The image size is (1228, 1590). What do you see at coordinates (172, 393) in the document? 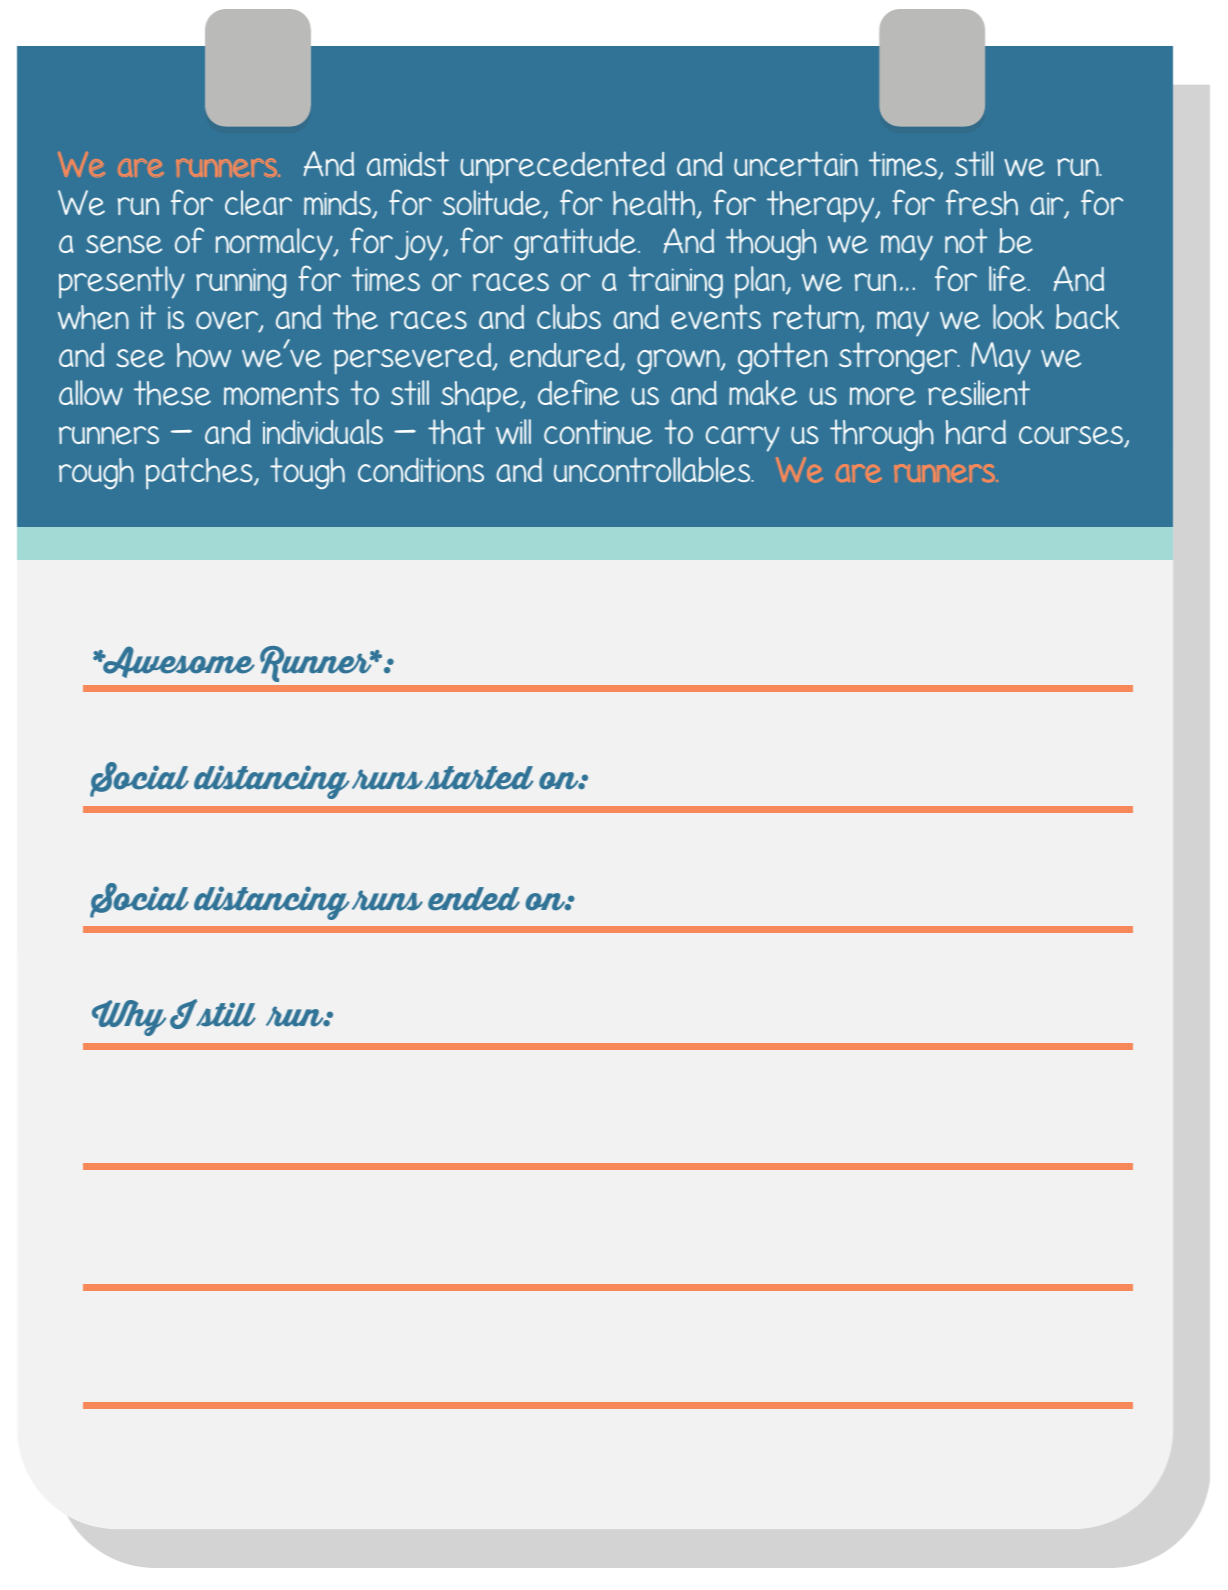
I see `these` at bounding box center [172, 393].
